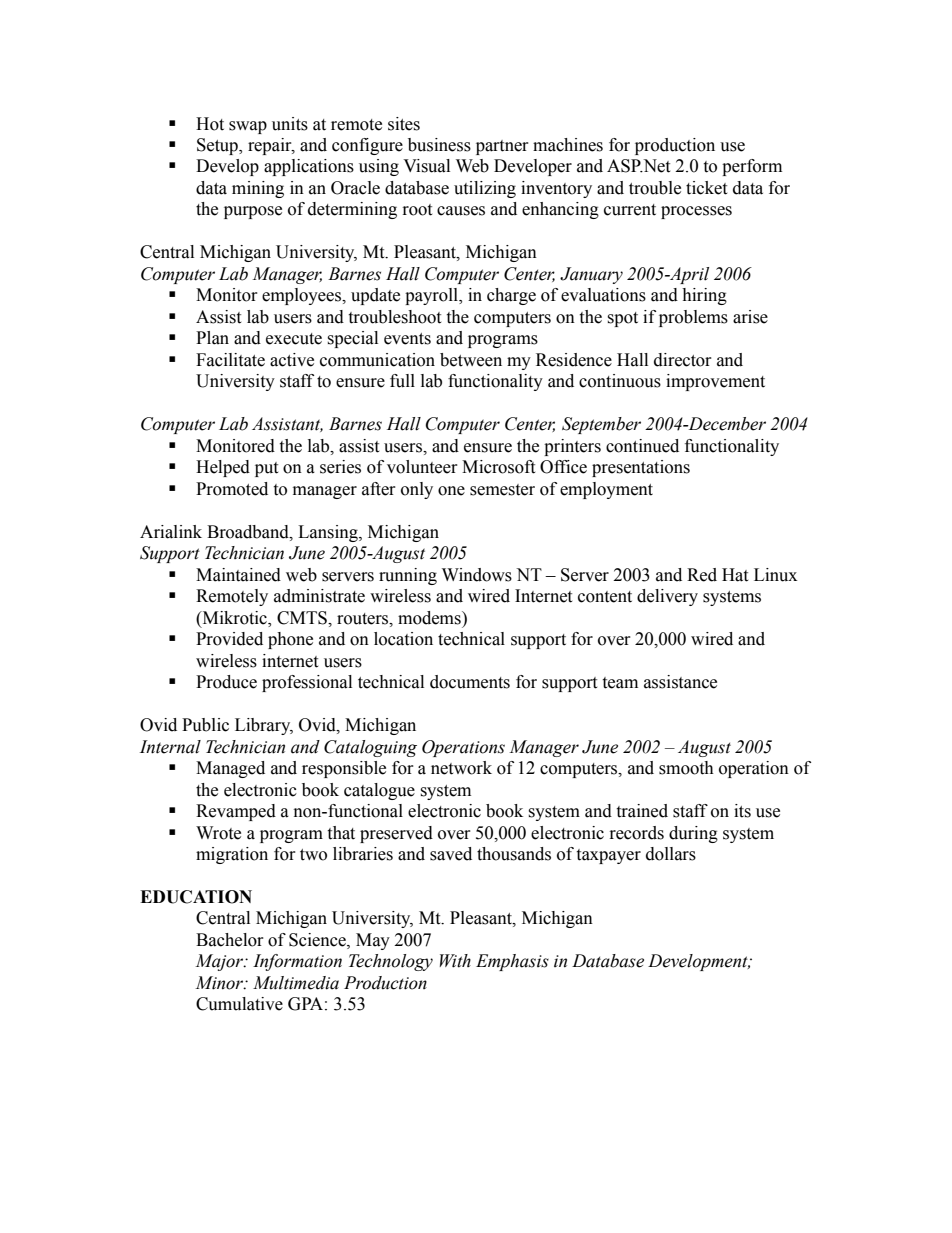  Describe the element at coordinates (502, 147) in the screenshot. I see `partner` at that location.
